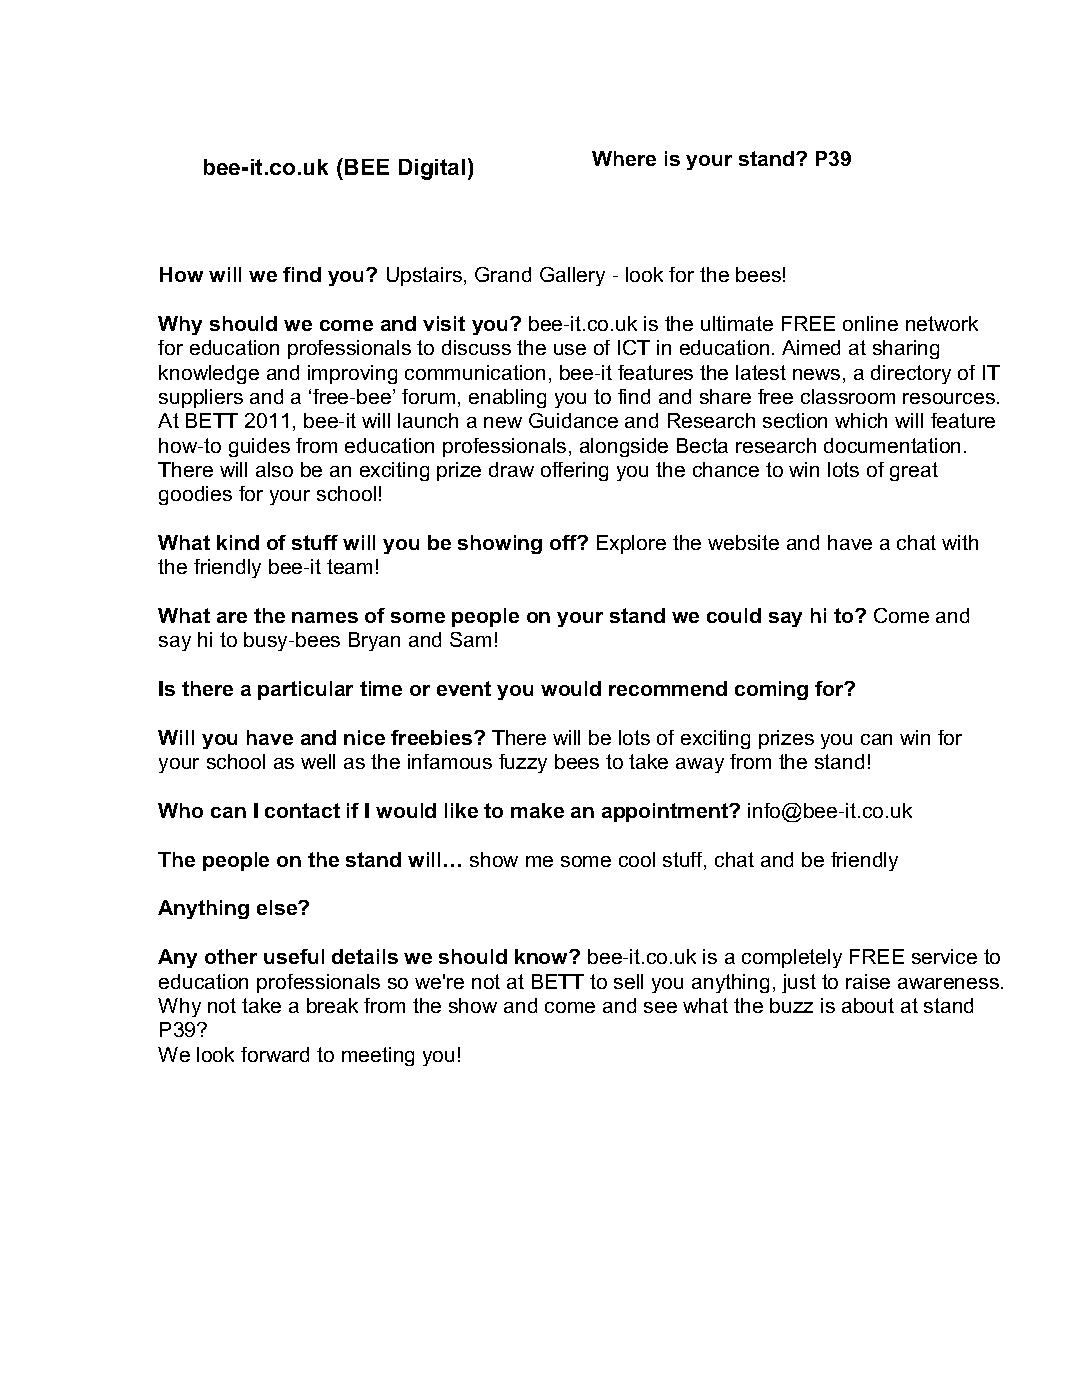 This screenshot has width=1080, height=1398. What do you see at coordinates (432, 169) in the screenshot?
I see `Digital` at bounding box center [432, 169].
